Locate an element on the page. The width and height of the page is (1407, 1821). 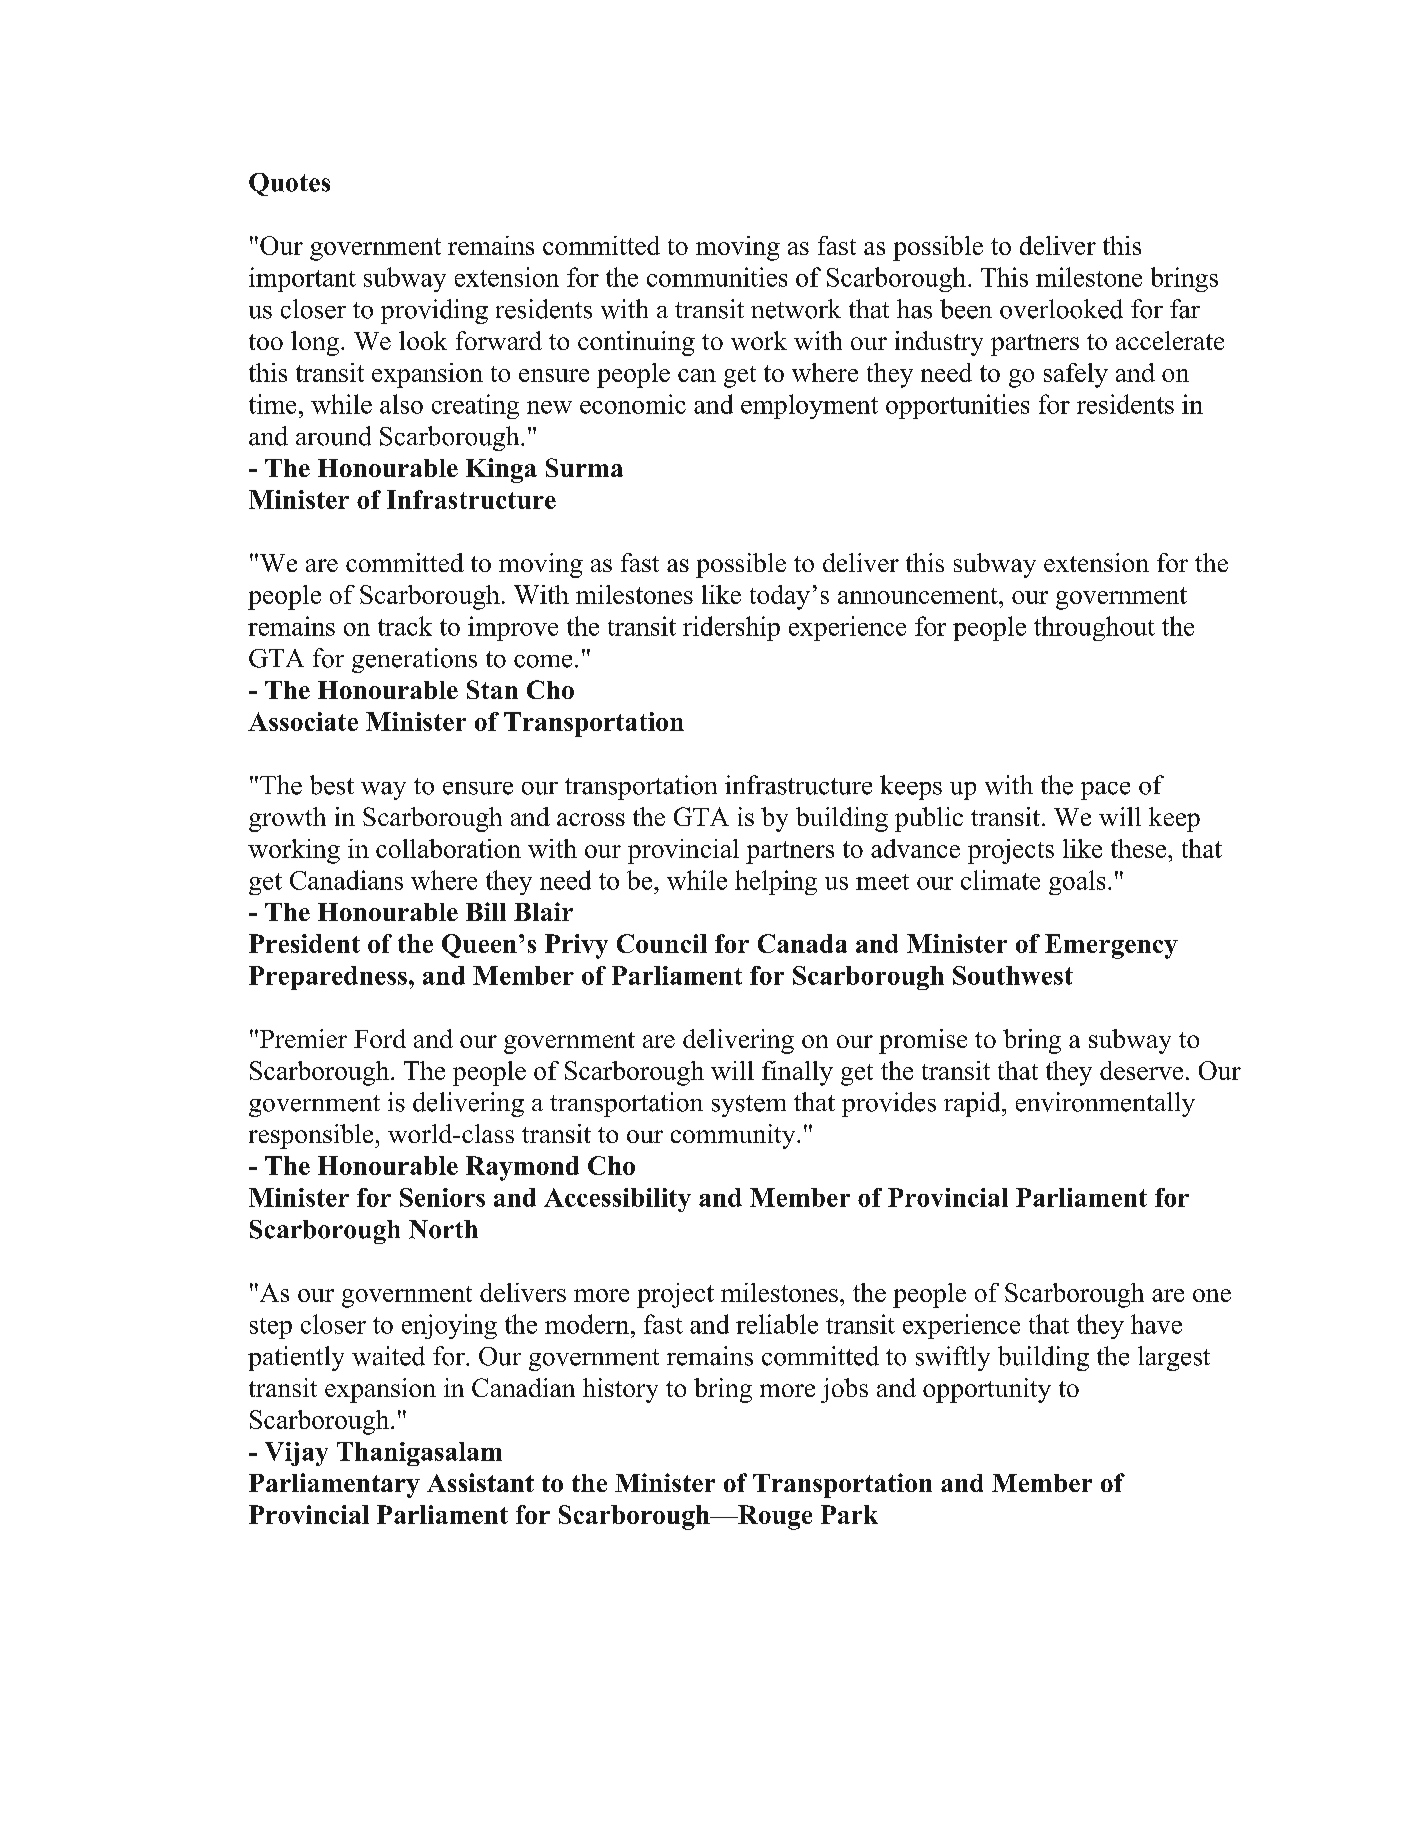
throughout is located at coordinates (1094, 628).
